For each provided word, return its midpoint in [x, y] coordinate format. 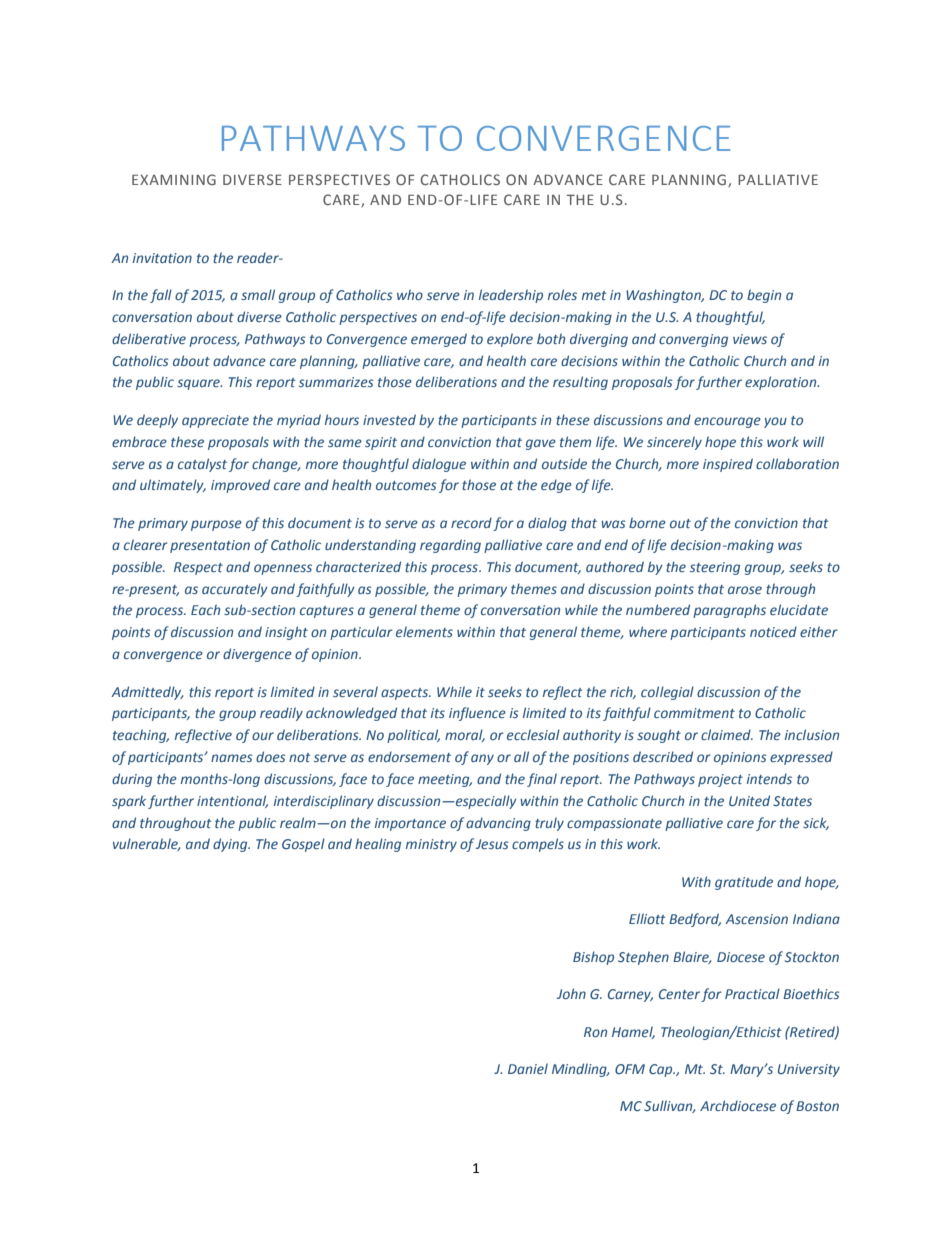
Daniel [528, 1068]
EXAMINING [174, 179]
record [471, 522]
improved [240, 486]
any [482, 759]
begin [764, 296]
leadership [511, 296]
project [720, 780]
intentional [232, 801]
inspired [728, 465]
